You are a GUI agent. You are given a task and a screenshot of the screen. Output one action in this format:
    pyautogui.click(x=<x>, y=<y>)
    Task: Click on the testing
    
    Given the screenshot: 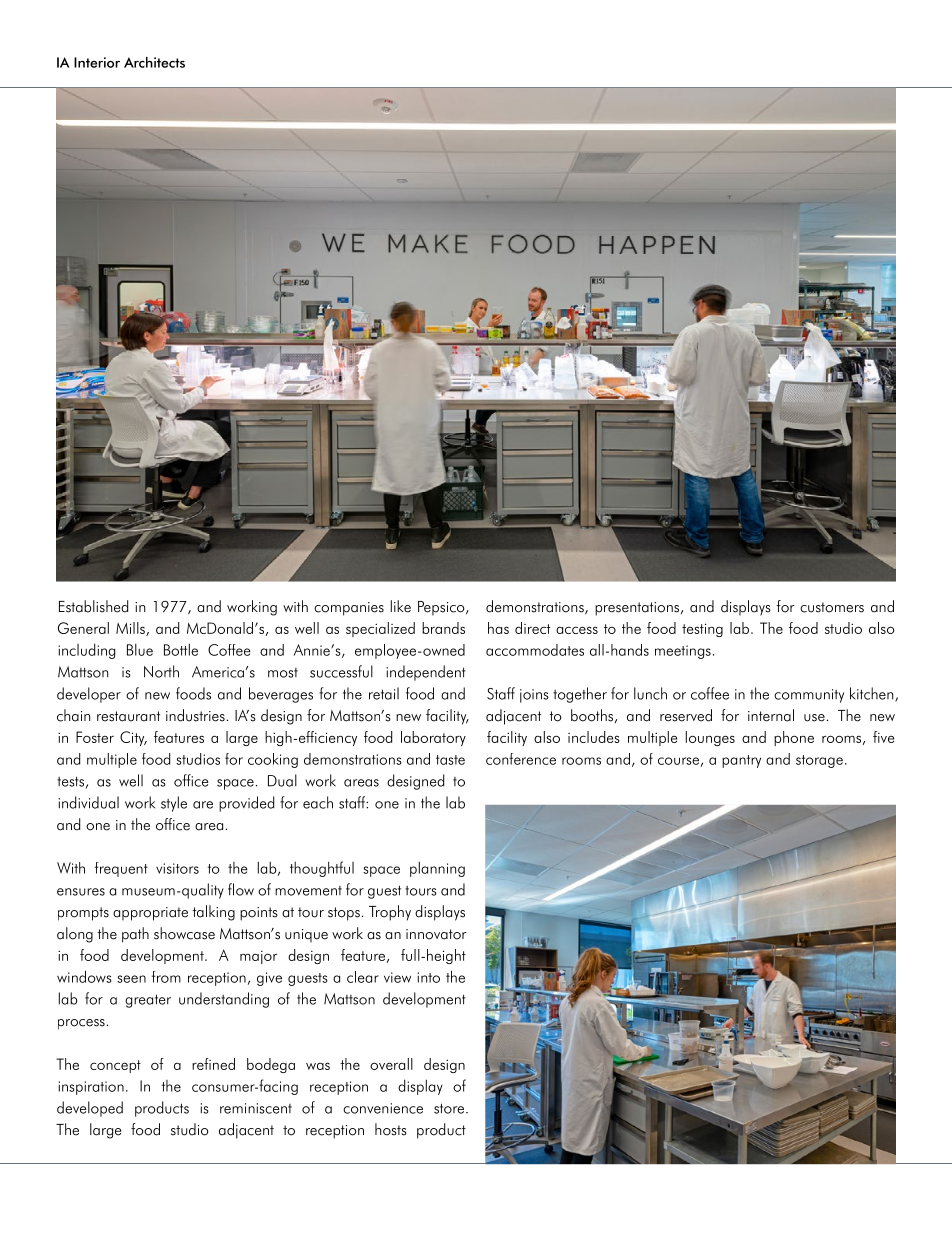 What is the action you would take?
    pyautogui.click(x=702, y=630)
